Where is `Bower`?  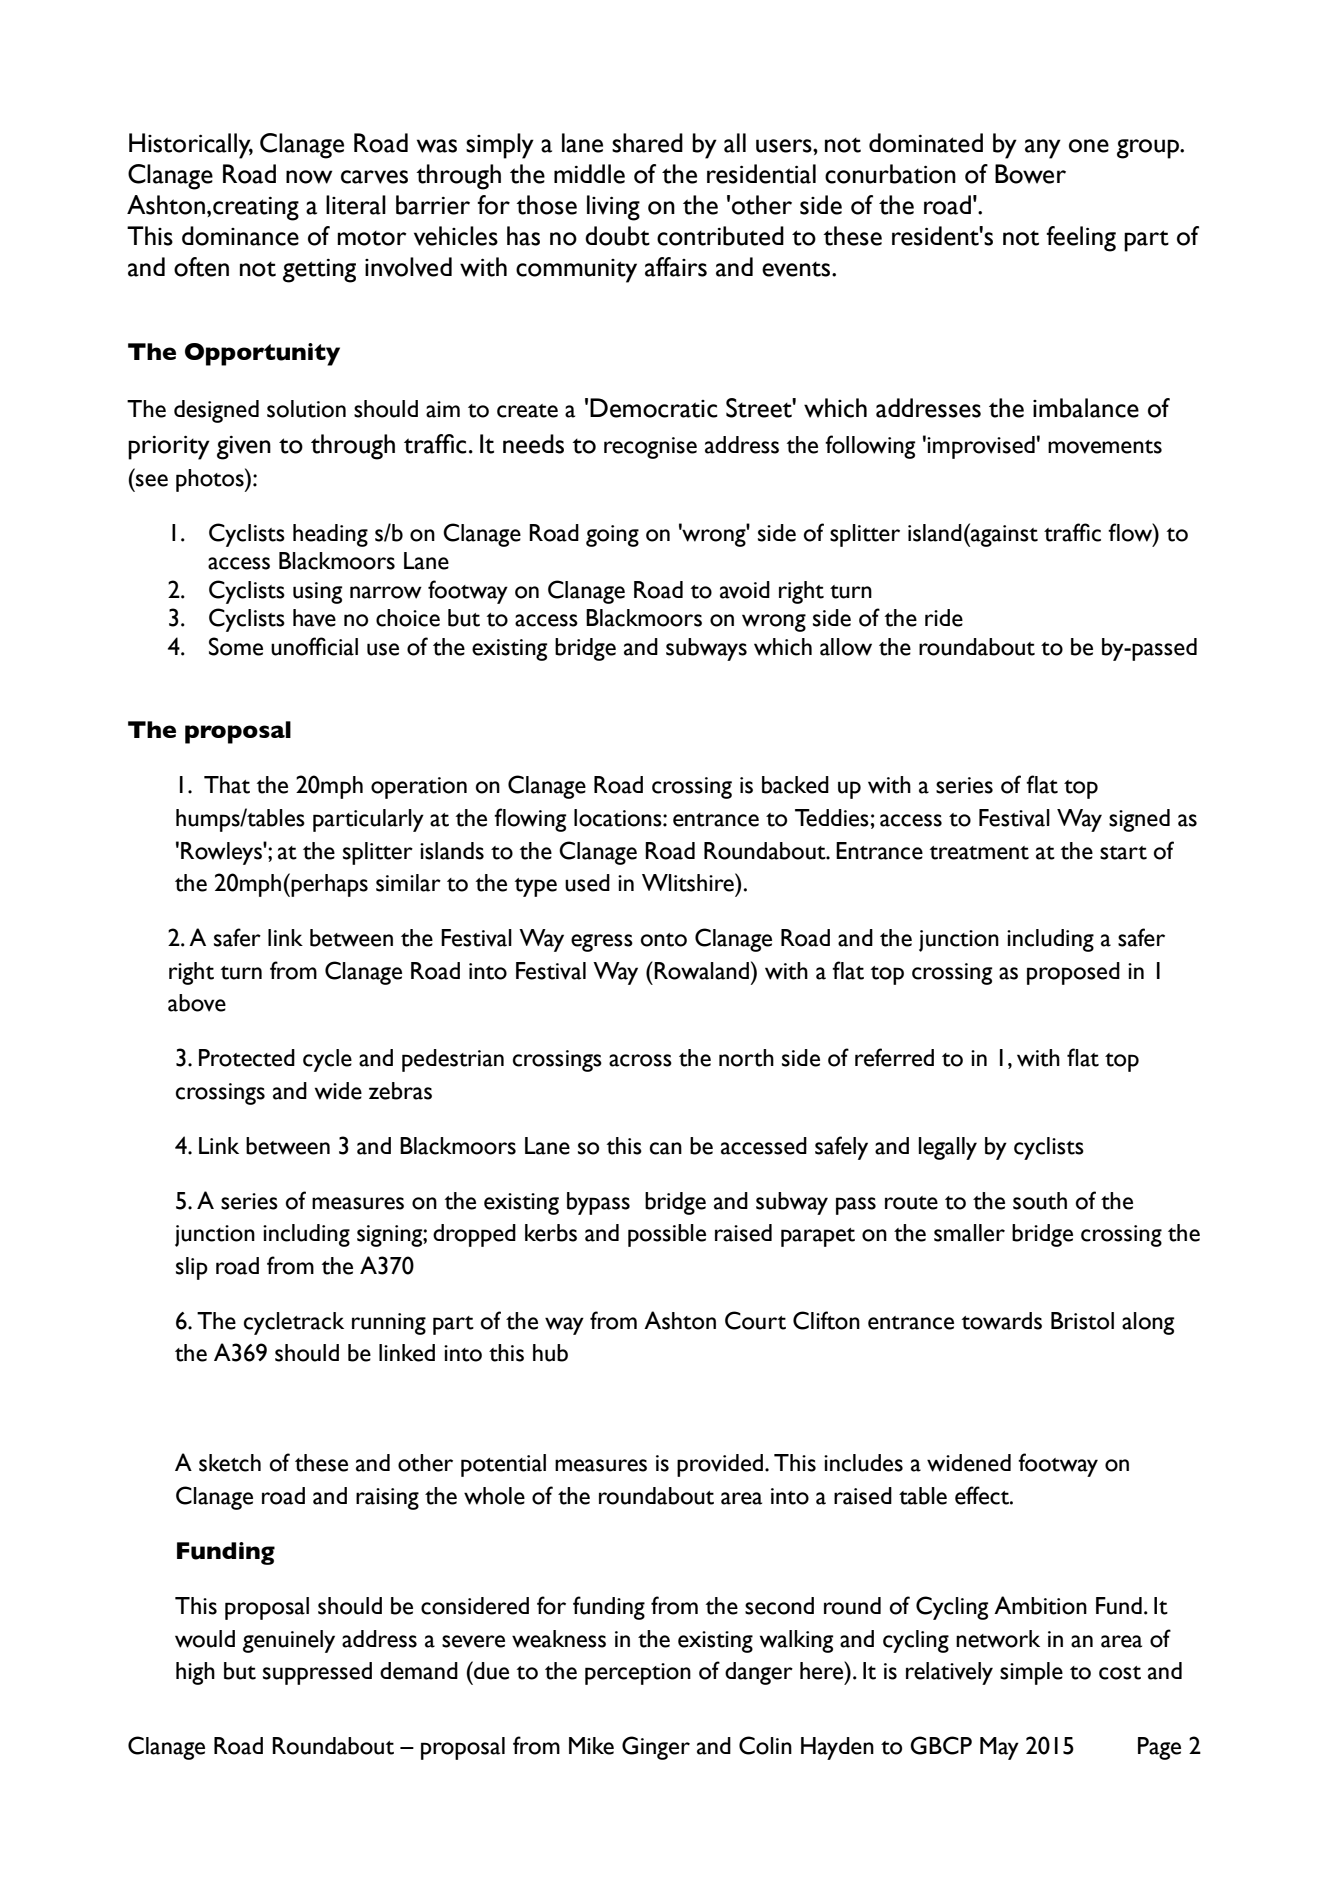 Bower is located at coordinates (1030, 174).
